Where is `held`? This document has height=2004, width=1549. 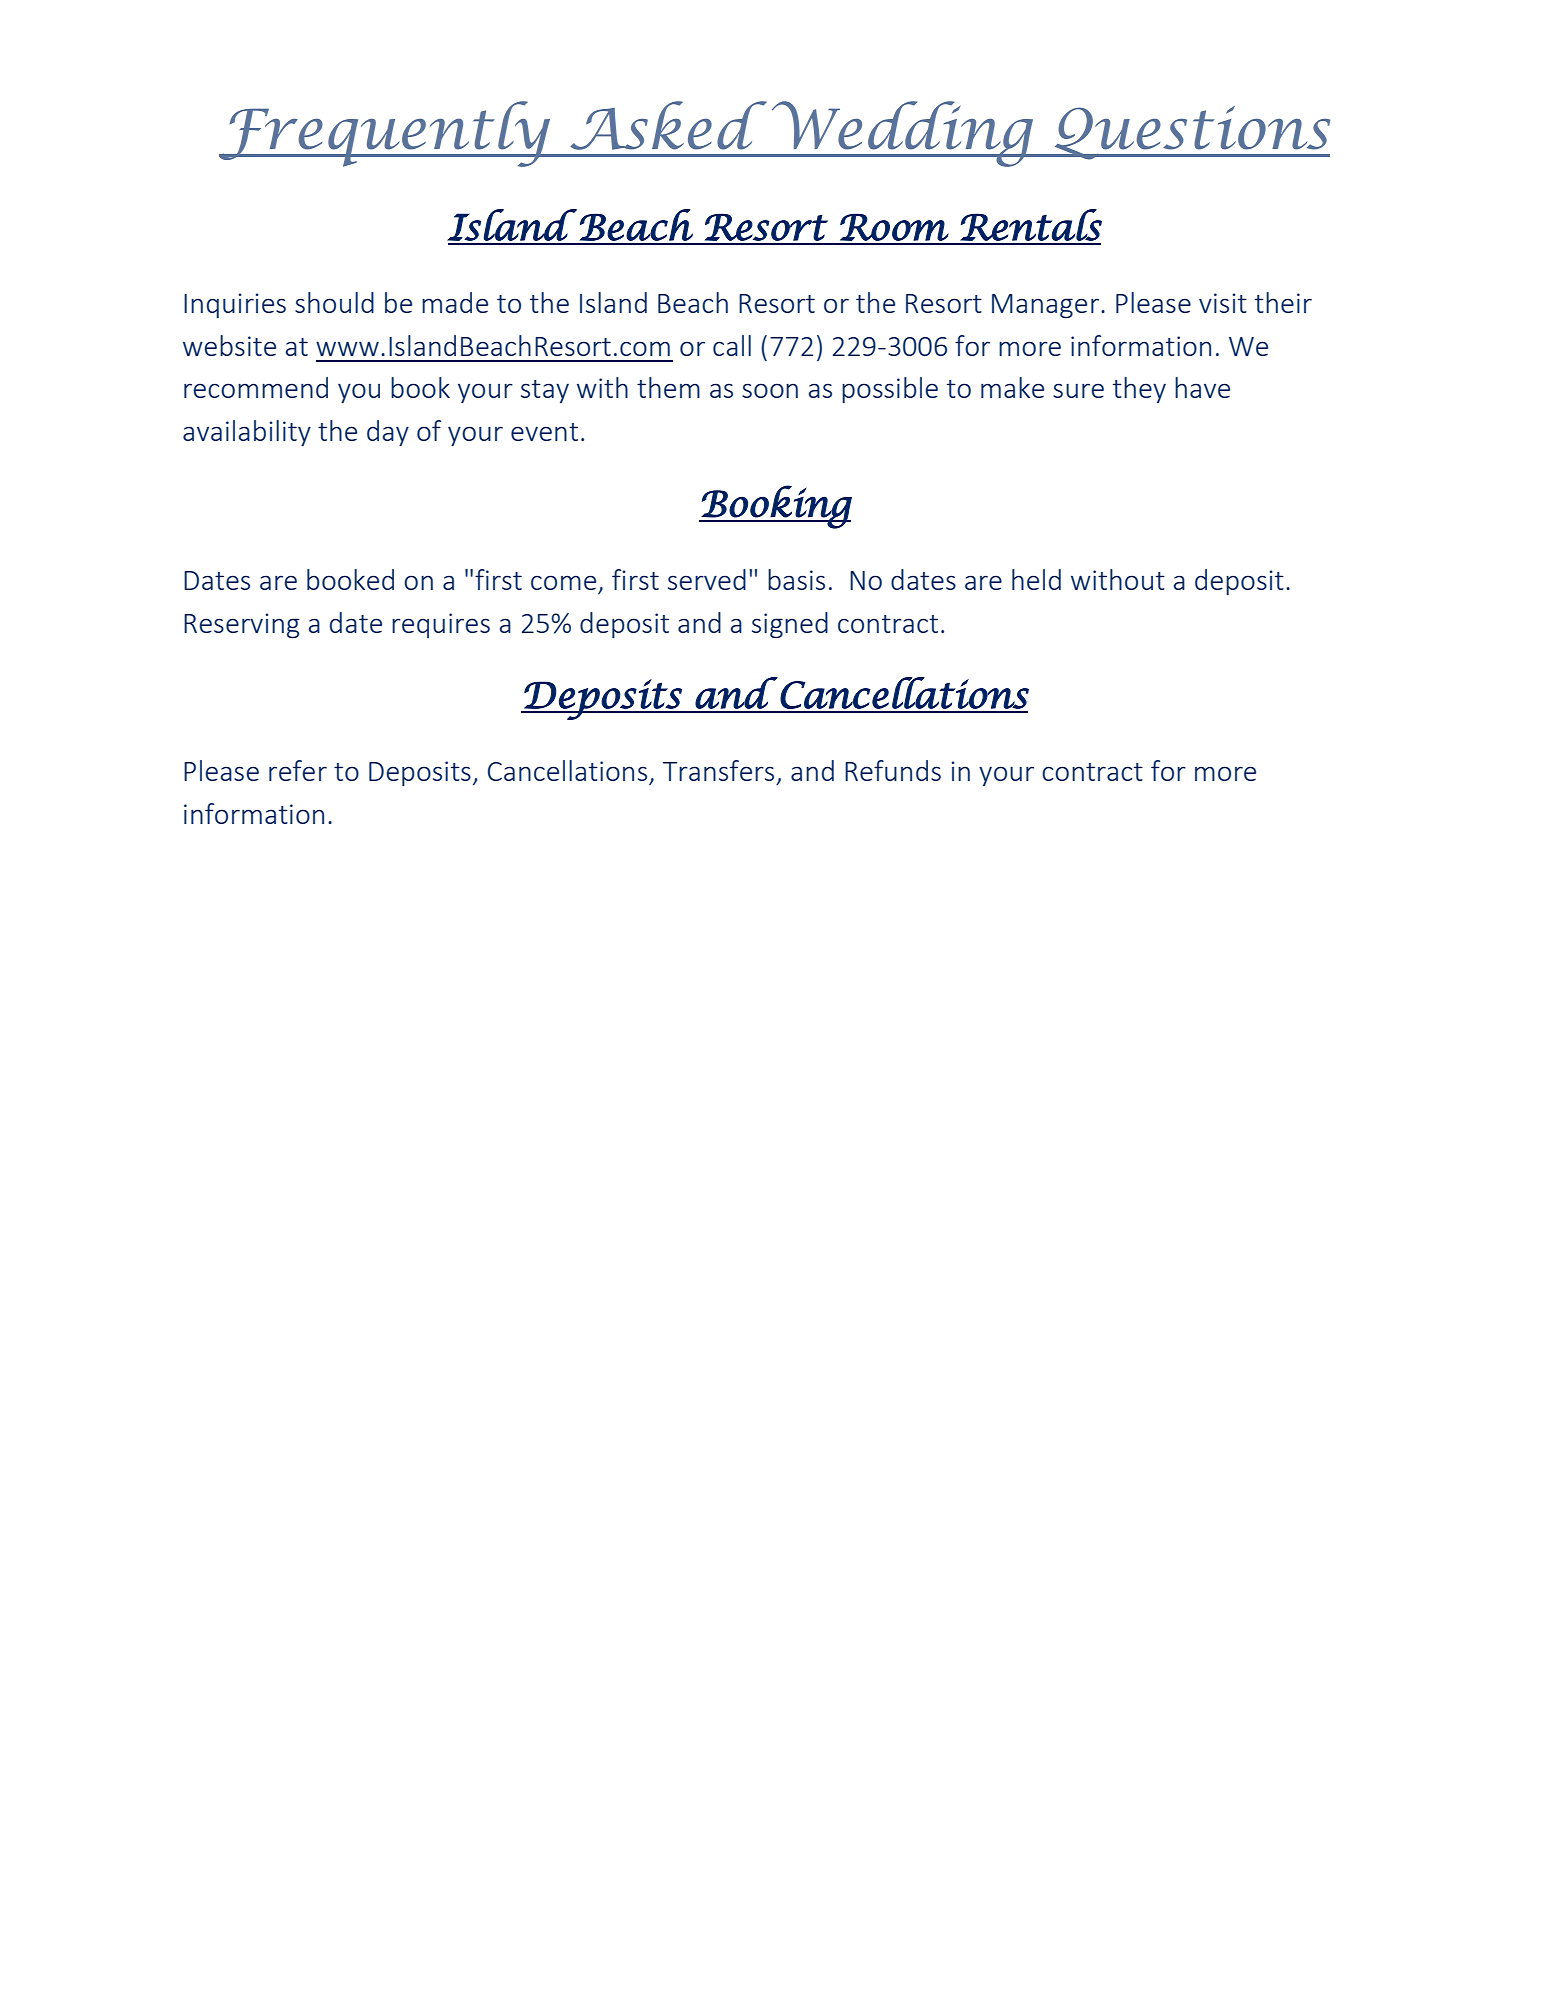
held is located at coordinates (1036, 579).
